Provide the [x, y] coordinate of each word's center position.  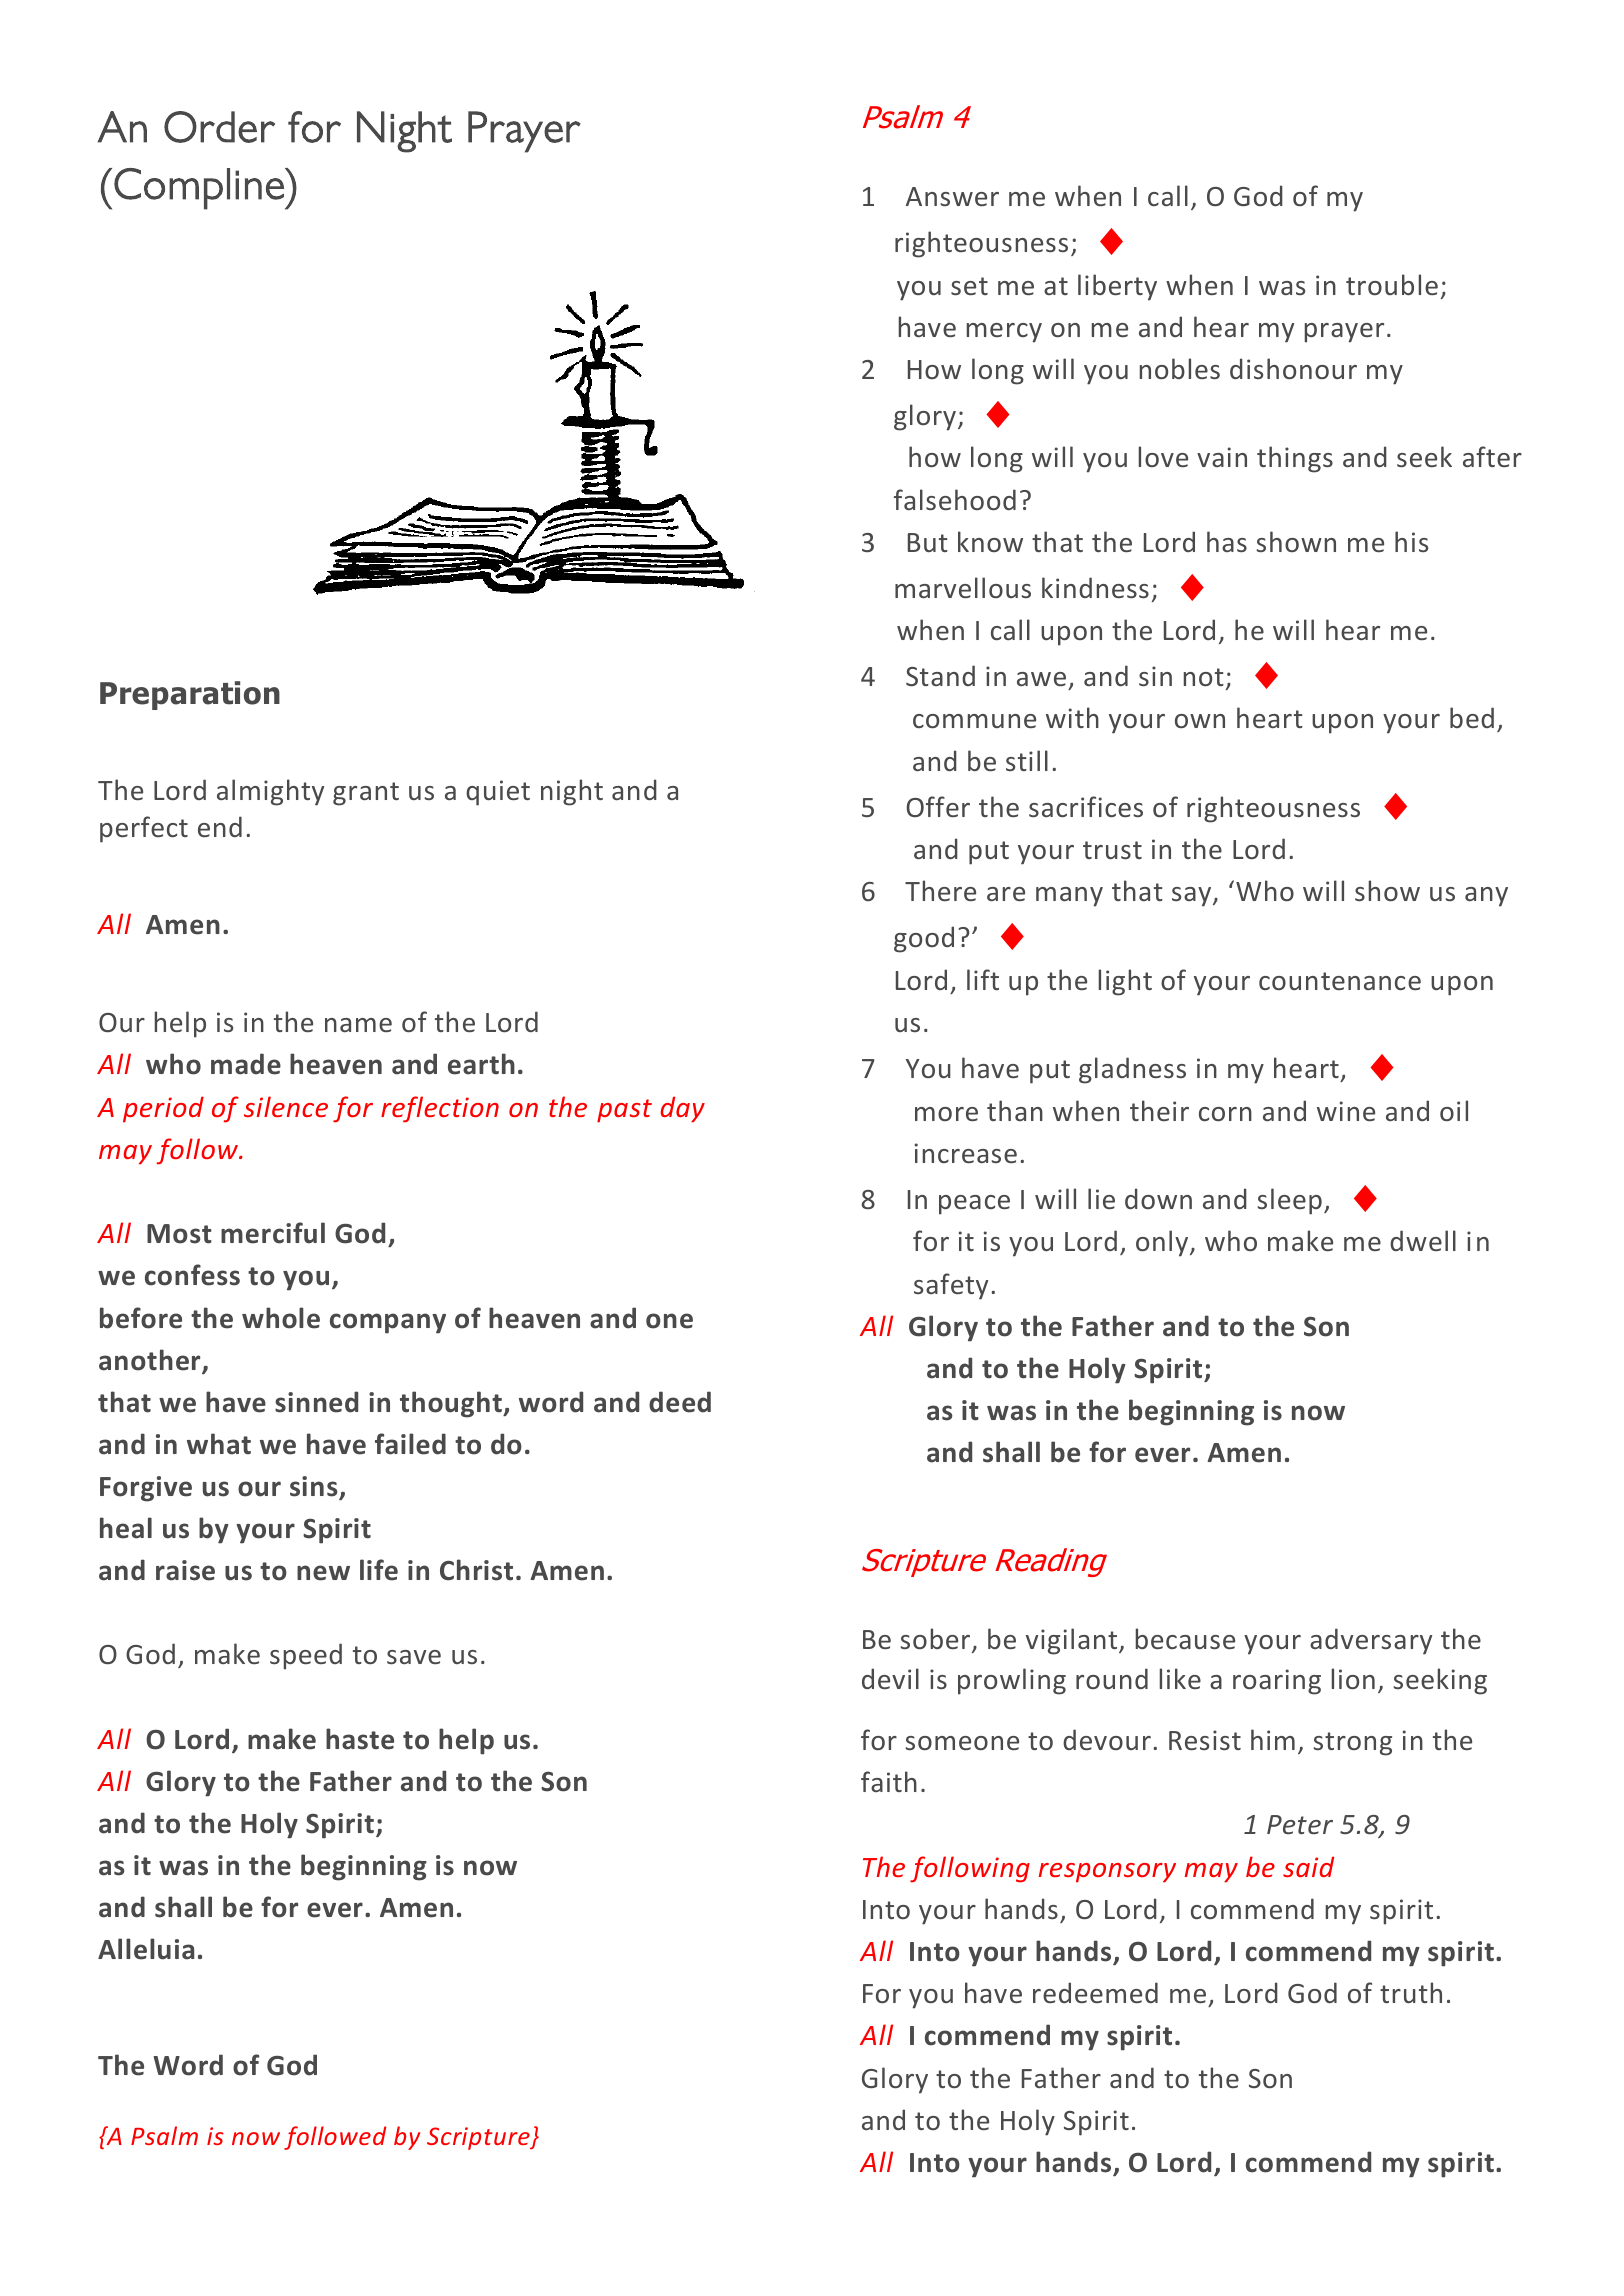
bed [1472, 717]
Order [219, 127]
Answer [952, 196]
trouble [1392, 284]
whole [281, 1318]
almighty [270, 792]
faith [889, 1781]
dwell [1423, 1240]
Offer [938, 806]
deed [680, 1402]
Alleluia [146, 1949]
